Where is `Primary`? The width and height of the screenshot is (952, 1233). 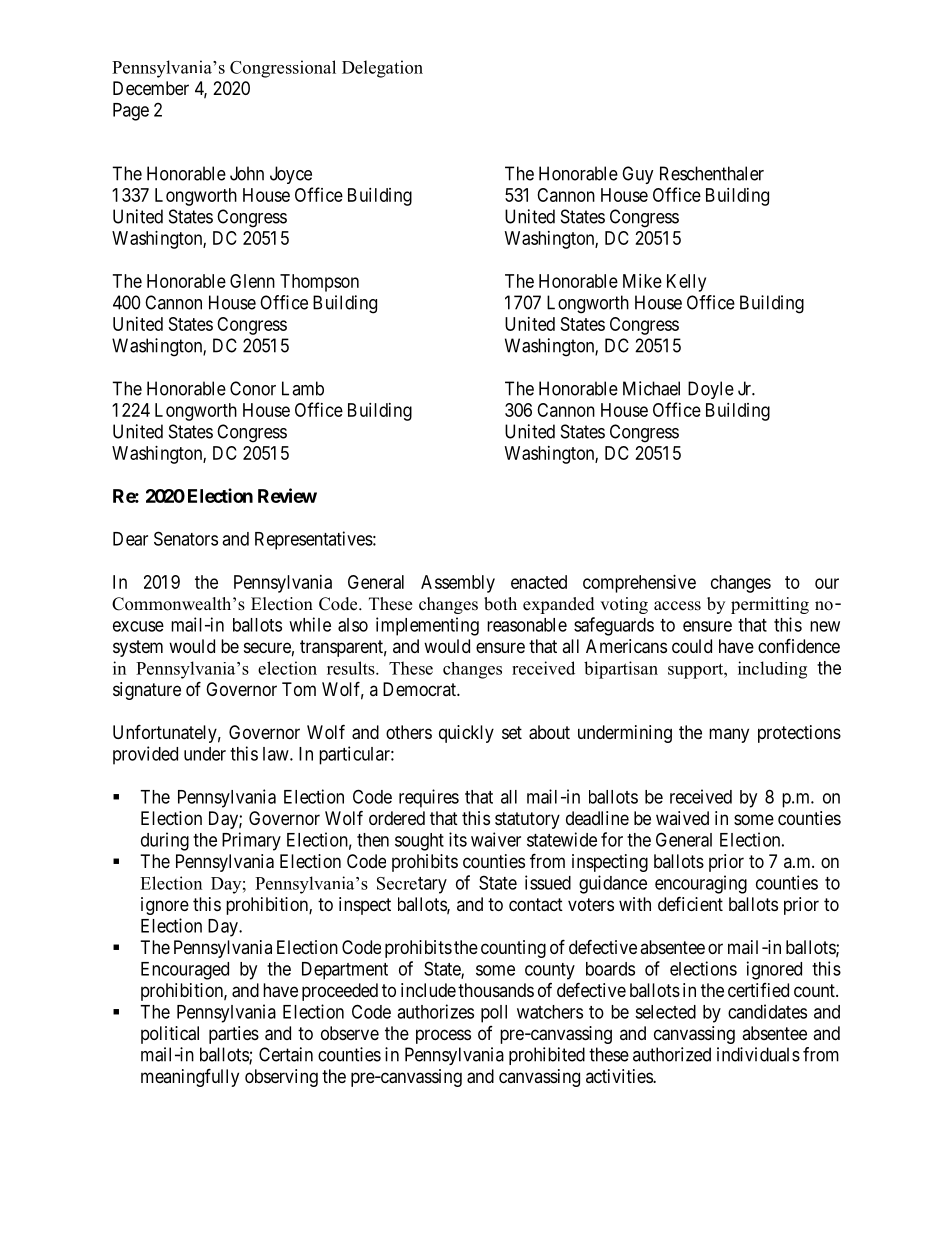 Primary is located at coordinates (251, 841).
